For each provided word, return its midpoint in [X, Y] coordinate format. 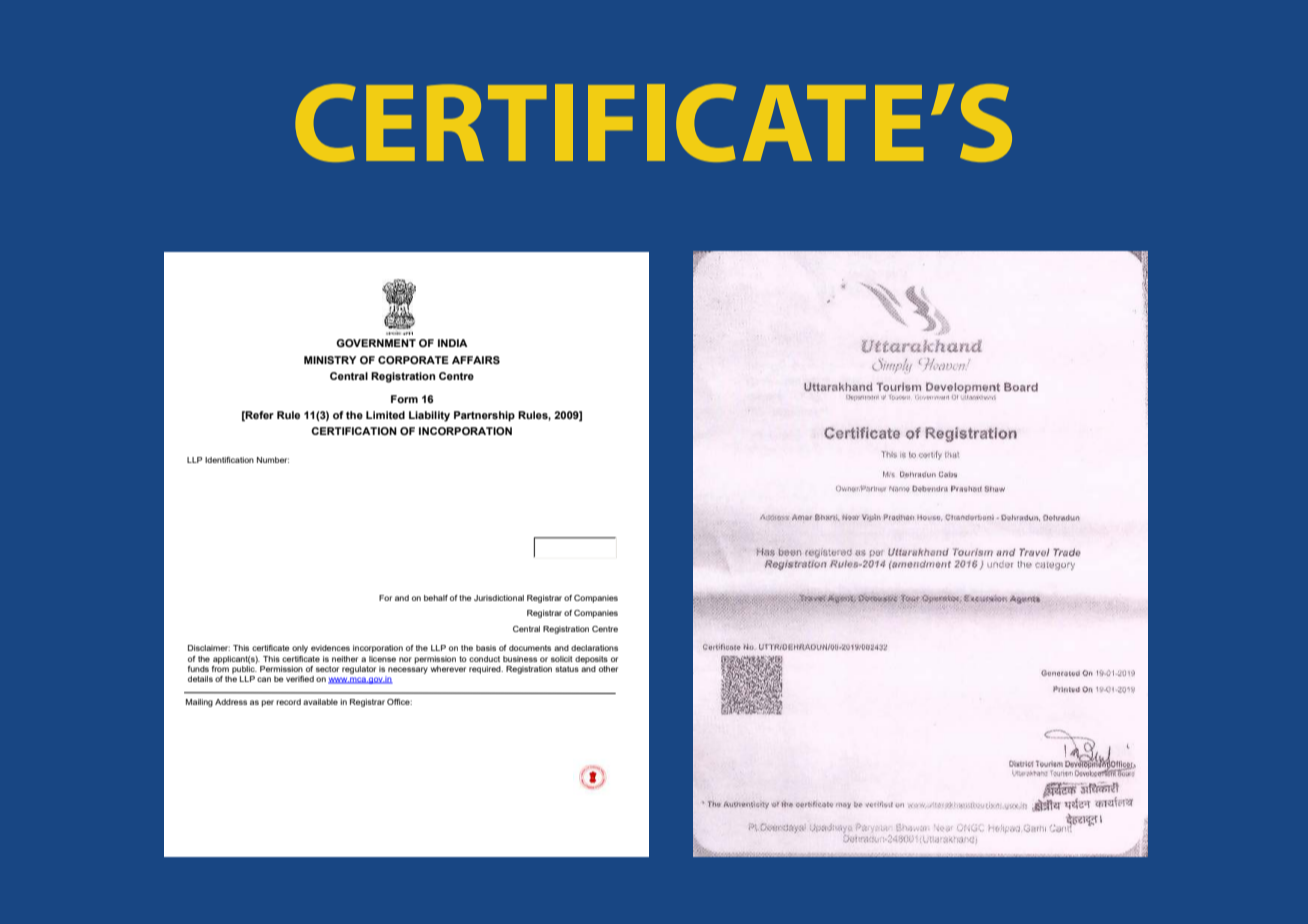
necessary [408, 670]
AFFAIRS [476, 360]
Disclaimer [209, 648]
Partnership [484, 416]
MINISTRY [330, 360]
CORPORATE [413, 360]
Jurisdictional [499, 598]
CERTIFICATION [354, 431]
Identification [229, 460]
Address [231, 702]
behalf [436, 598]
